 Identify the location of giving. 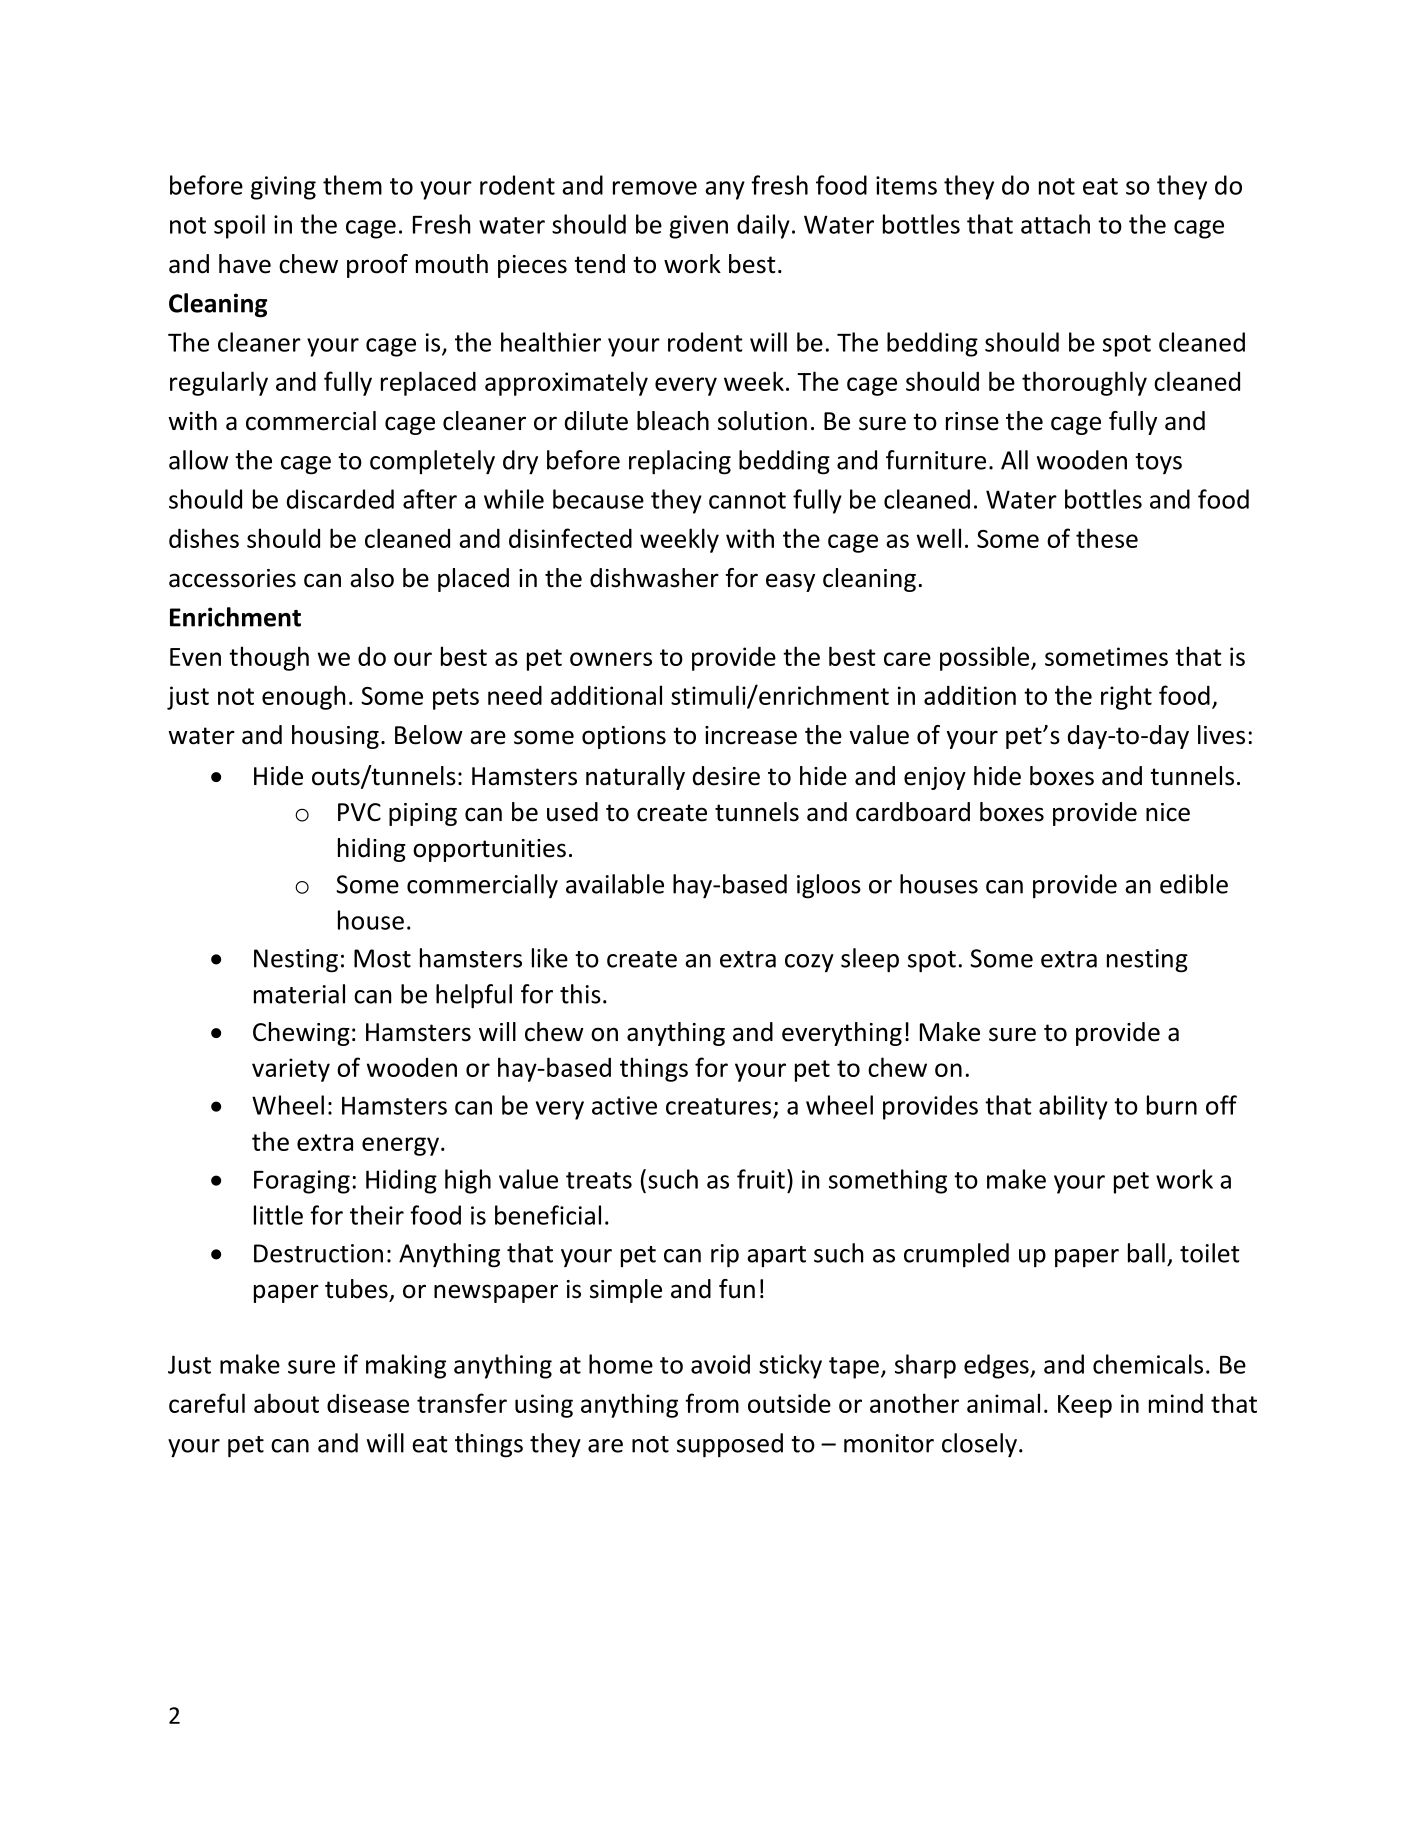
(283, 188).
